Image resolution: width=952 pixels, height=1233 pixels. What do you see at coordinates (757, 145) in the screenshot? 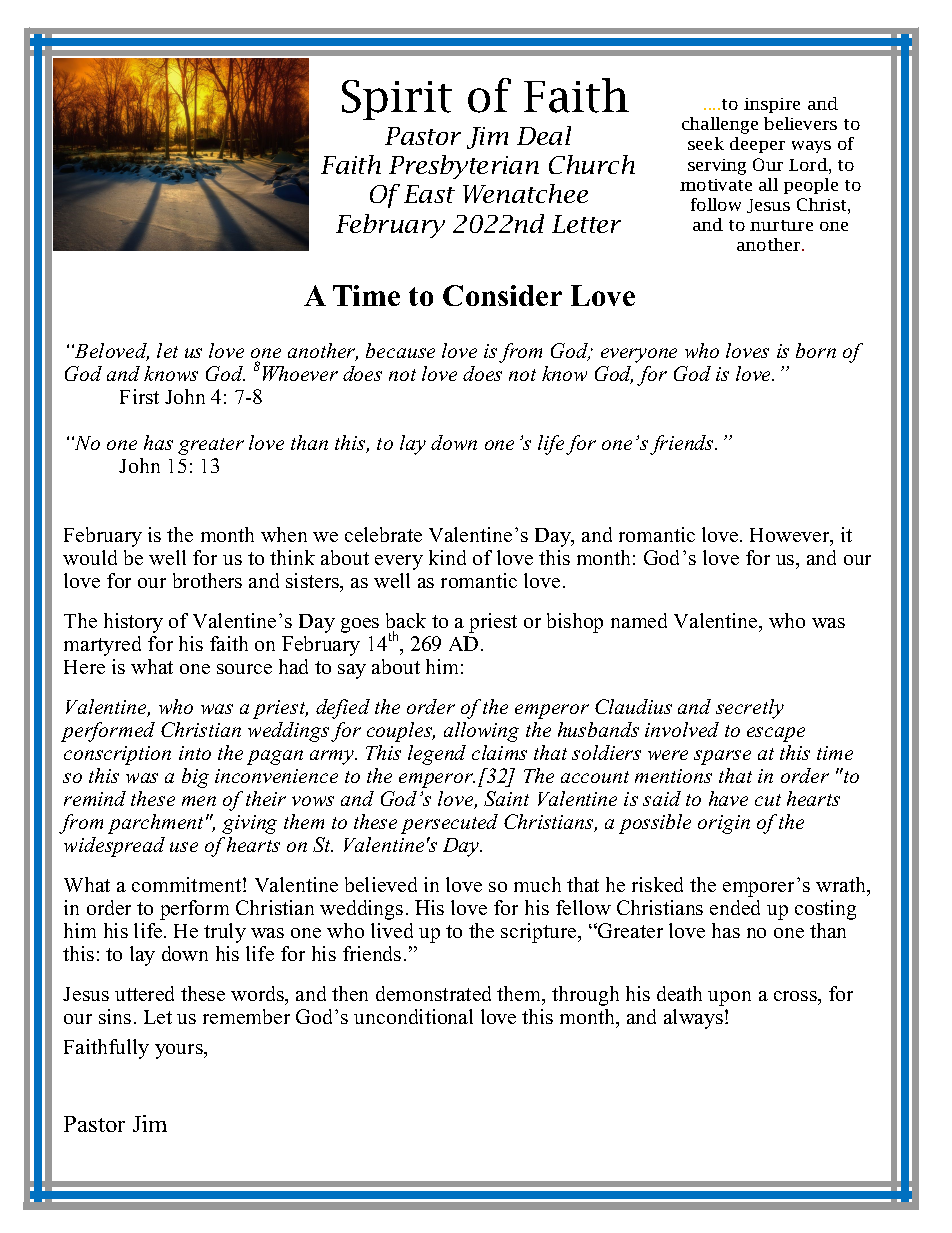
I see `deeper` at bounding box center [757, 145].
